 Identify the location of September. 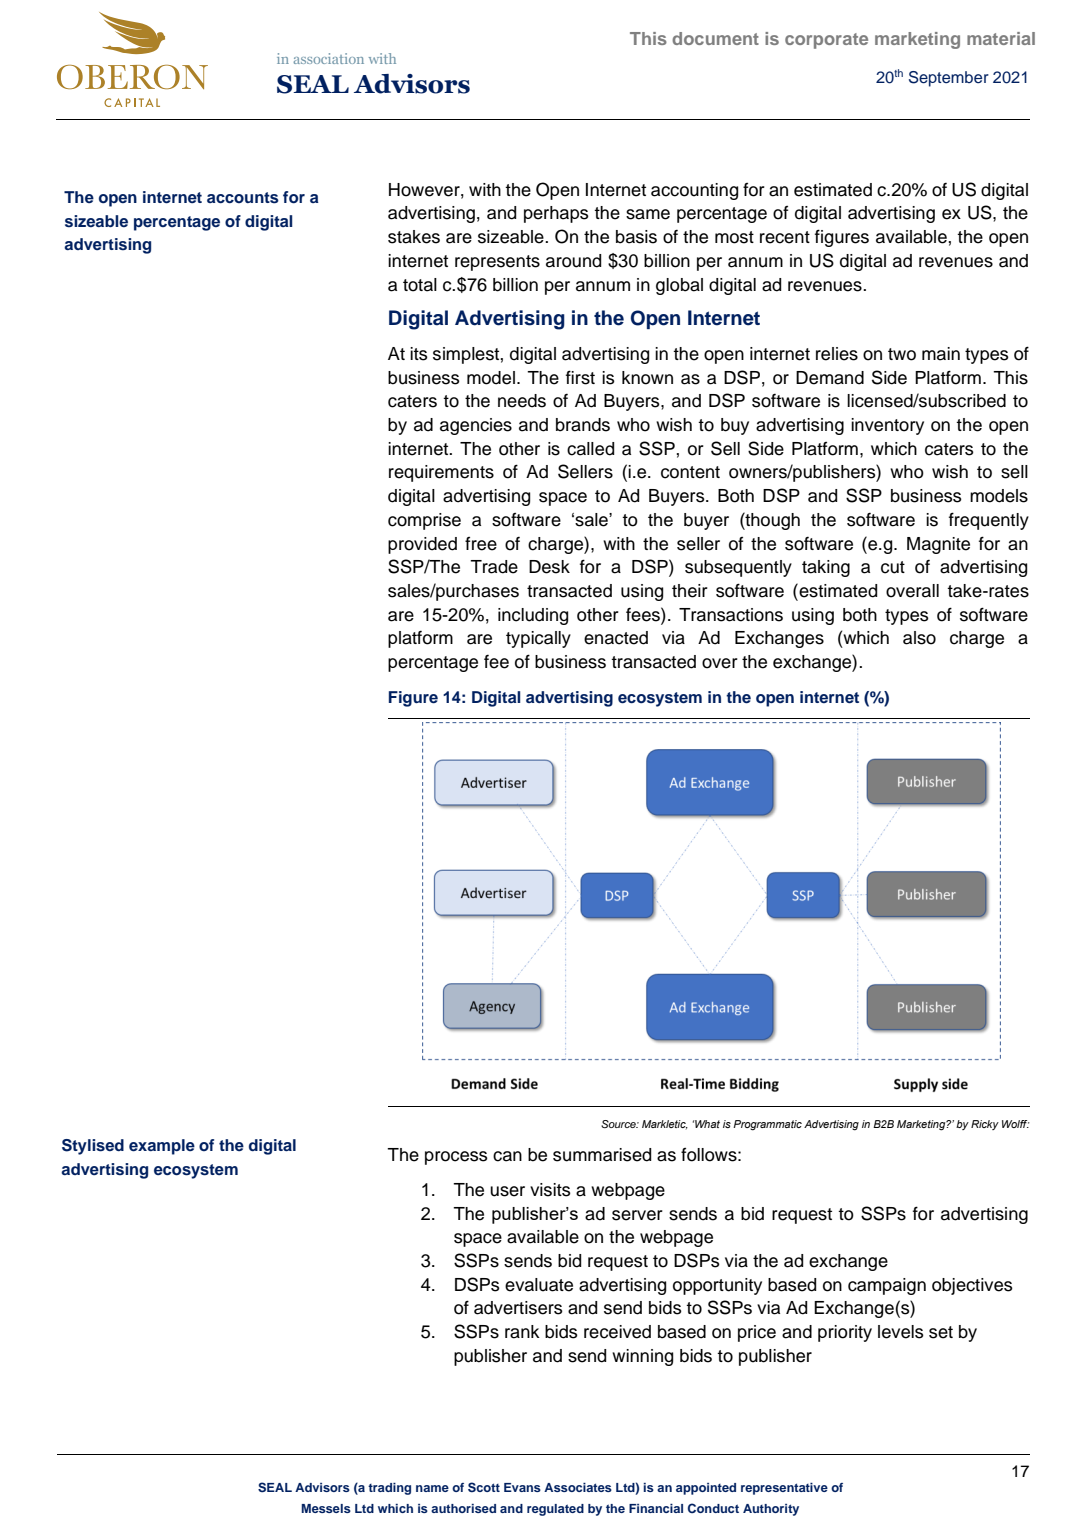
(949, 79).
